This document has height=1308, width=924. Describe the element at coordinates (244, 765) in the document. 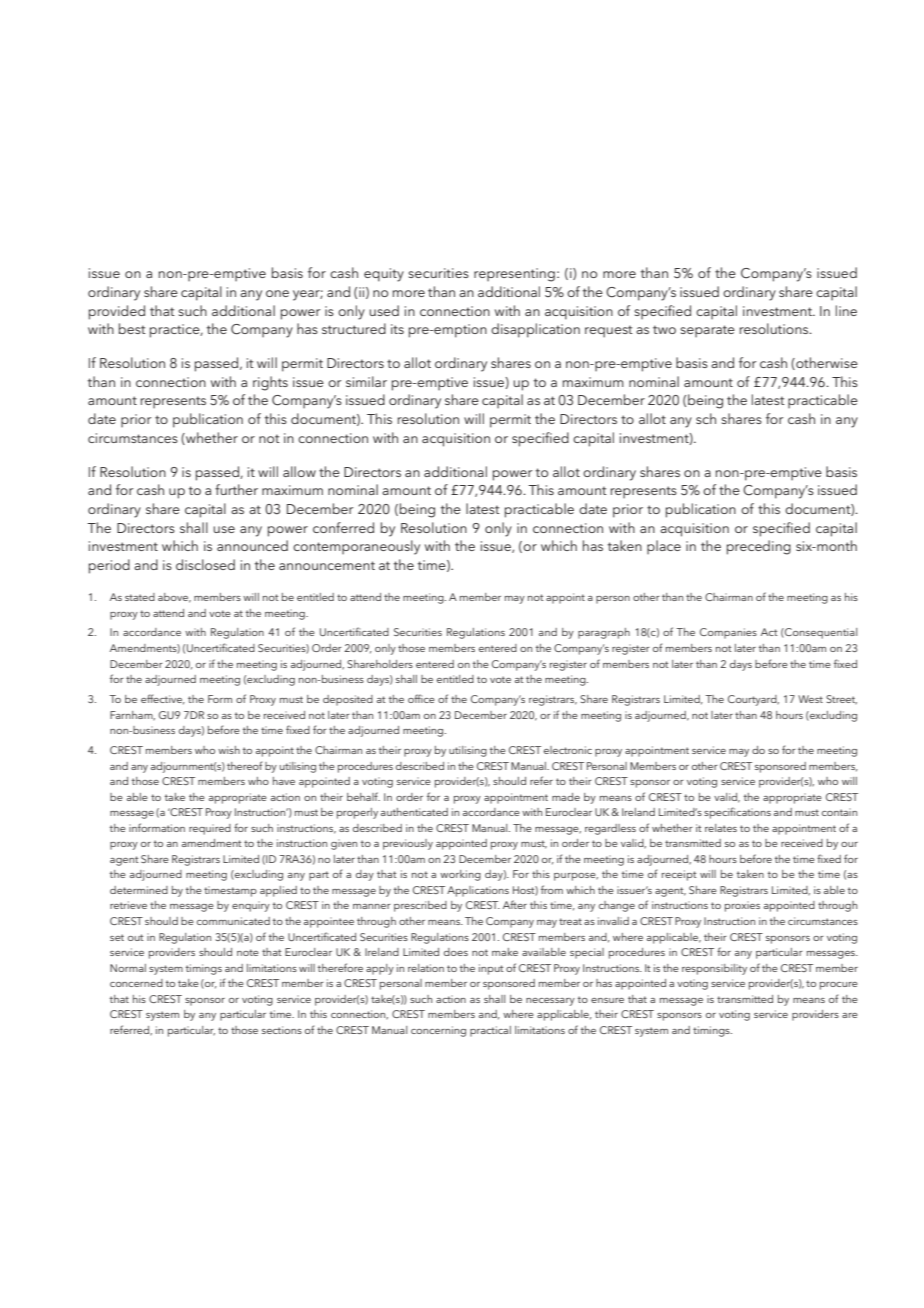

I see `thereof` at that location.
